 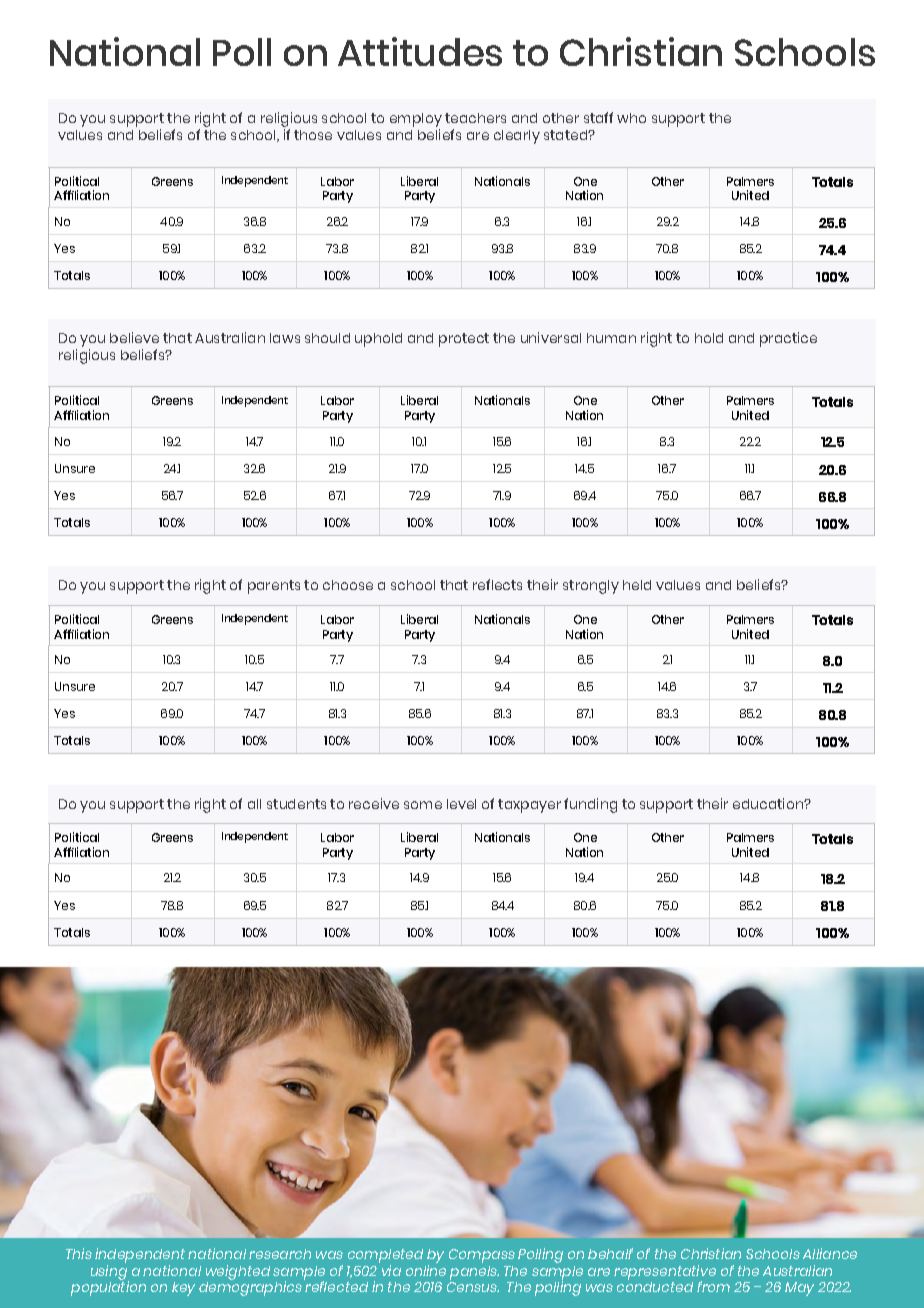 What do you see at coordinates (497, 584) in the image?
I see `reflects` at bounding box center [497, 584].
